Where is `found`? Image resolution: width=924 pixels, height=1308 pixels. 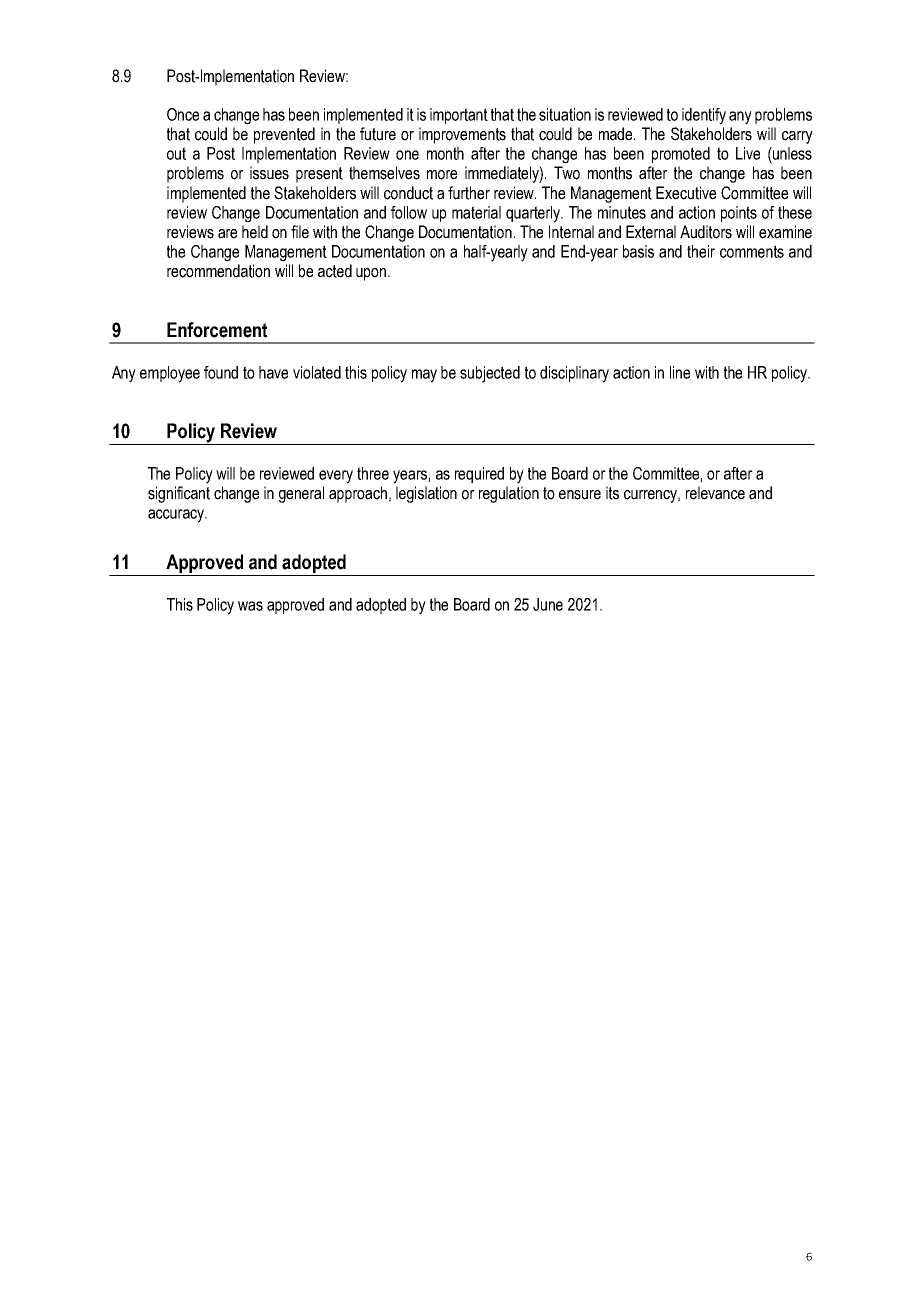 found is located at coordinates (221, 372).
